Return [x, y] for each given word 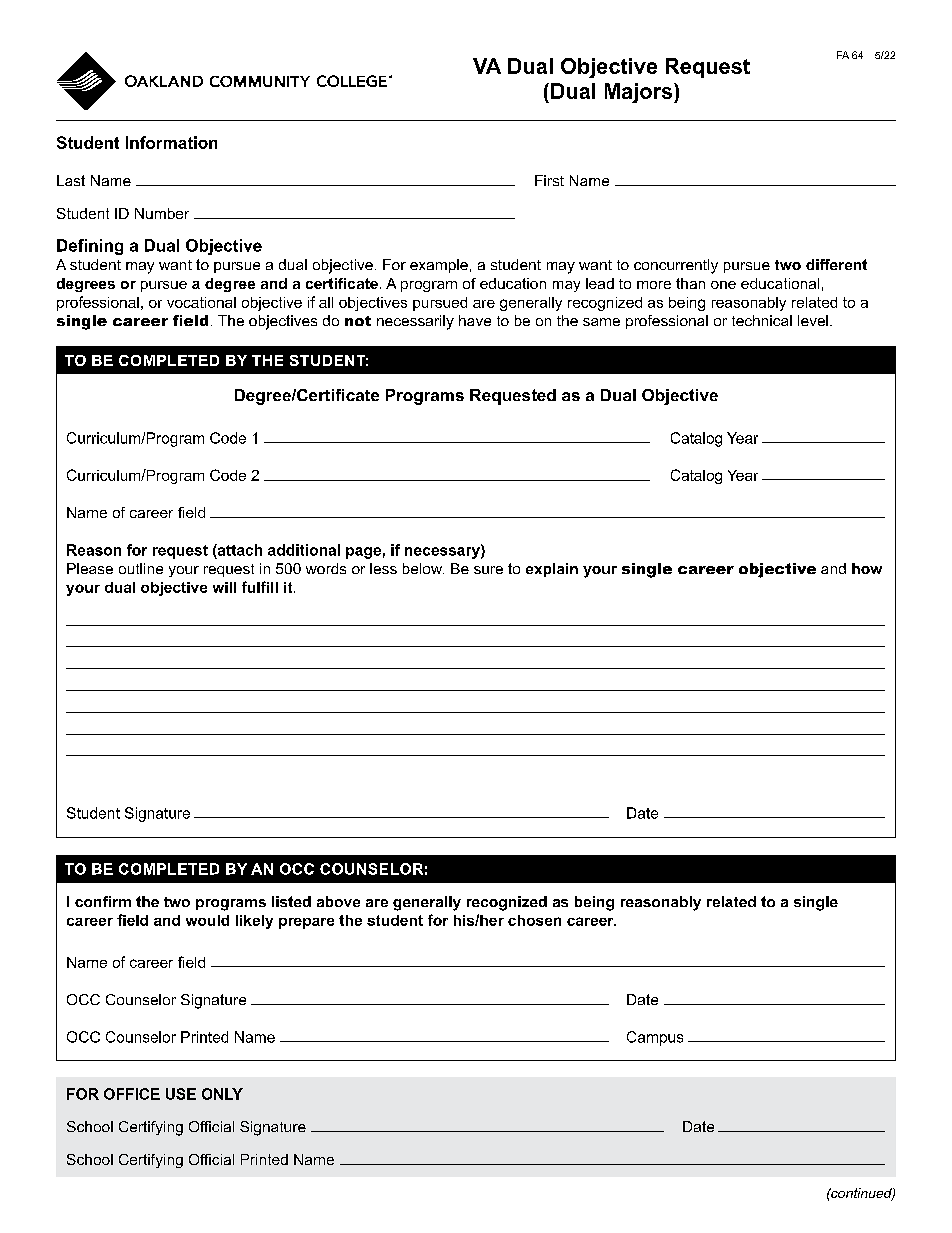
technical [762, 320]
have [475, 320]
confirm [103, 901]
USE [181, 1094]
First [549, 180]
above [338, 901]
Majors [640, 93]
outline [141, 568]
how [867, 568]
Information [171, 142]
